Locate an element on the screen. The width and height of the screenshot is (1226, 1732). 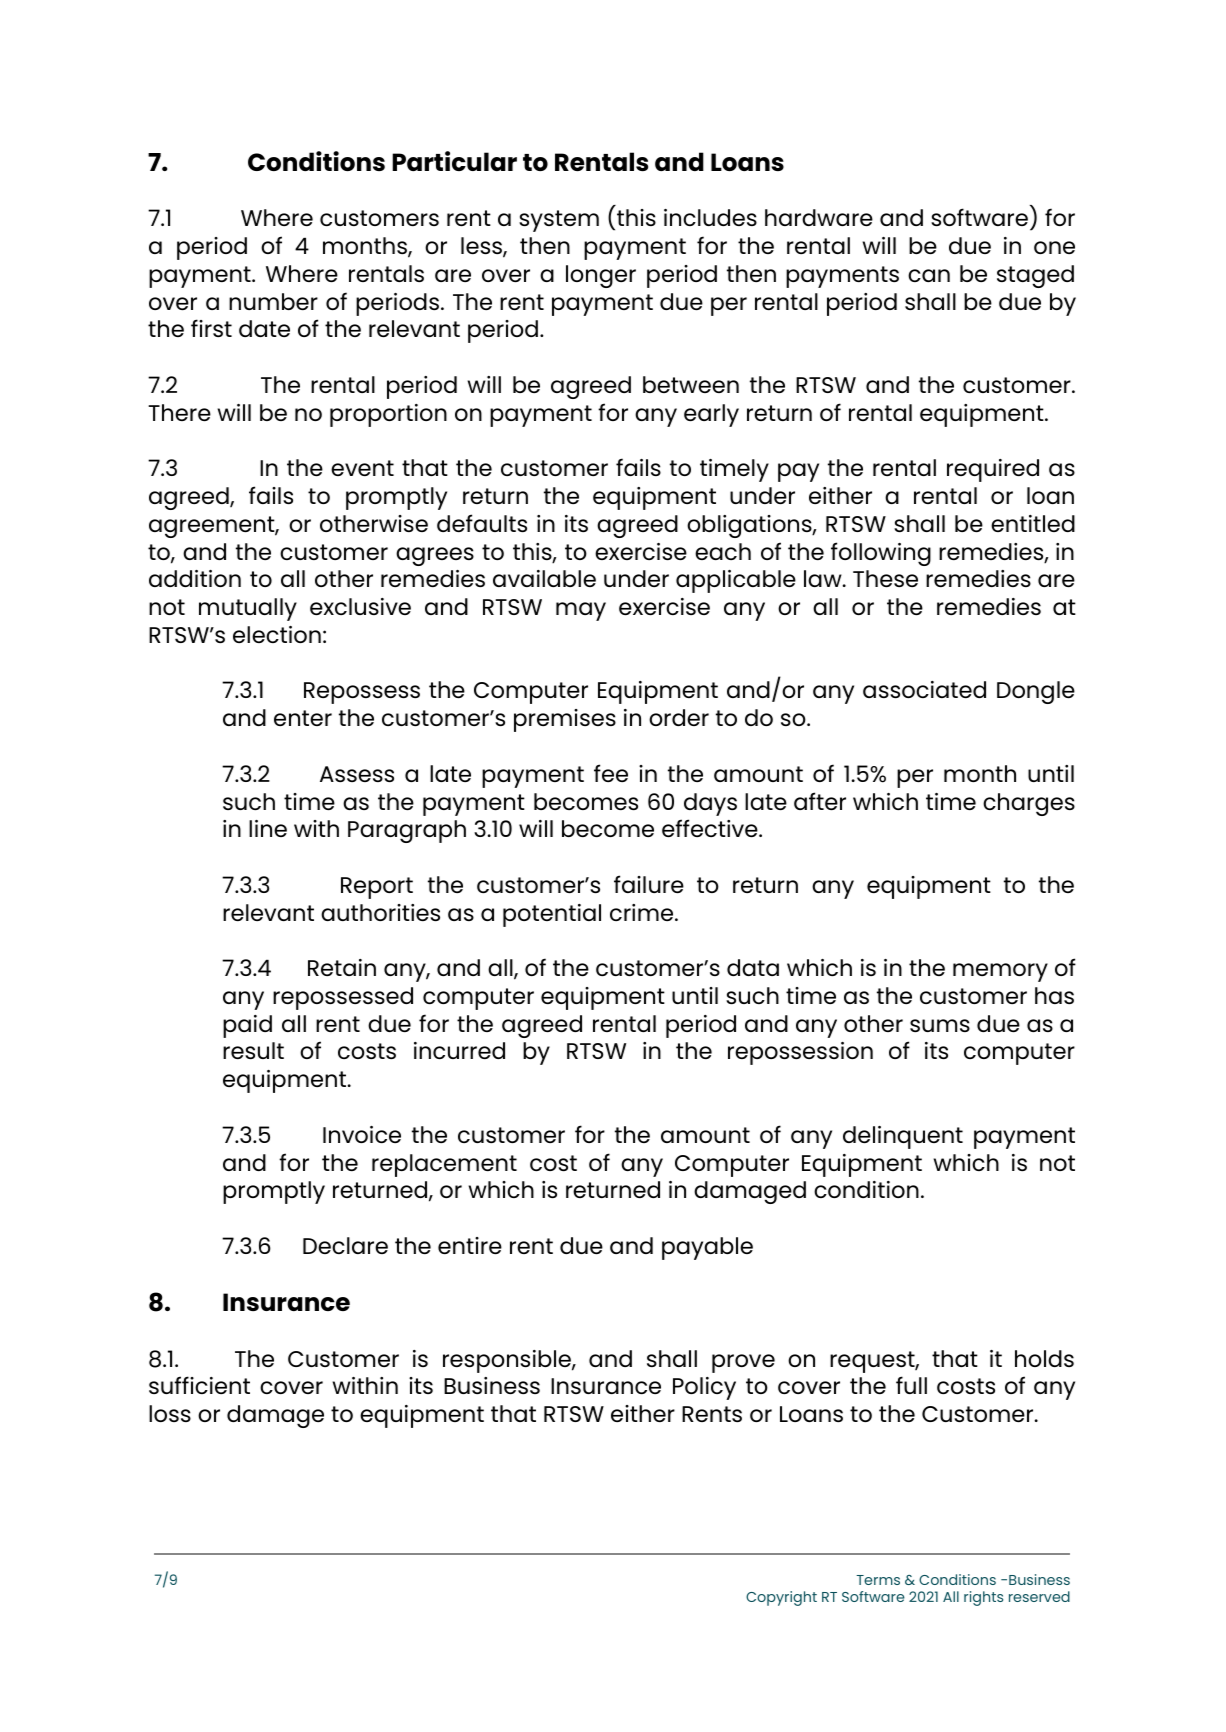
loss is located at coordinates (170, 1413).
